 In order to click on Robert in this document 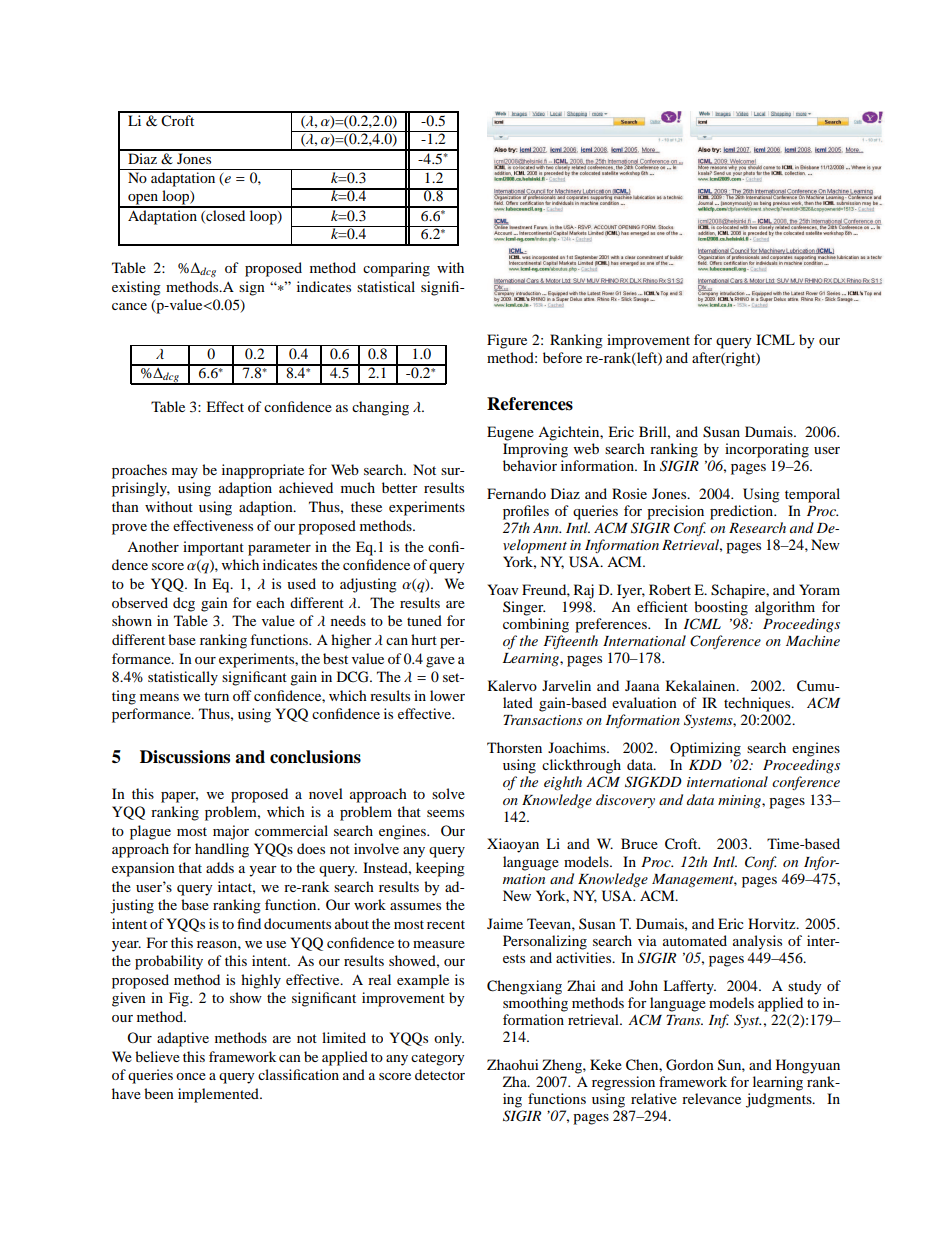, I will do `click(670, 589)`.
